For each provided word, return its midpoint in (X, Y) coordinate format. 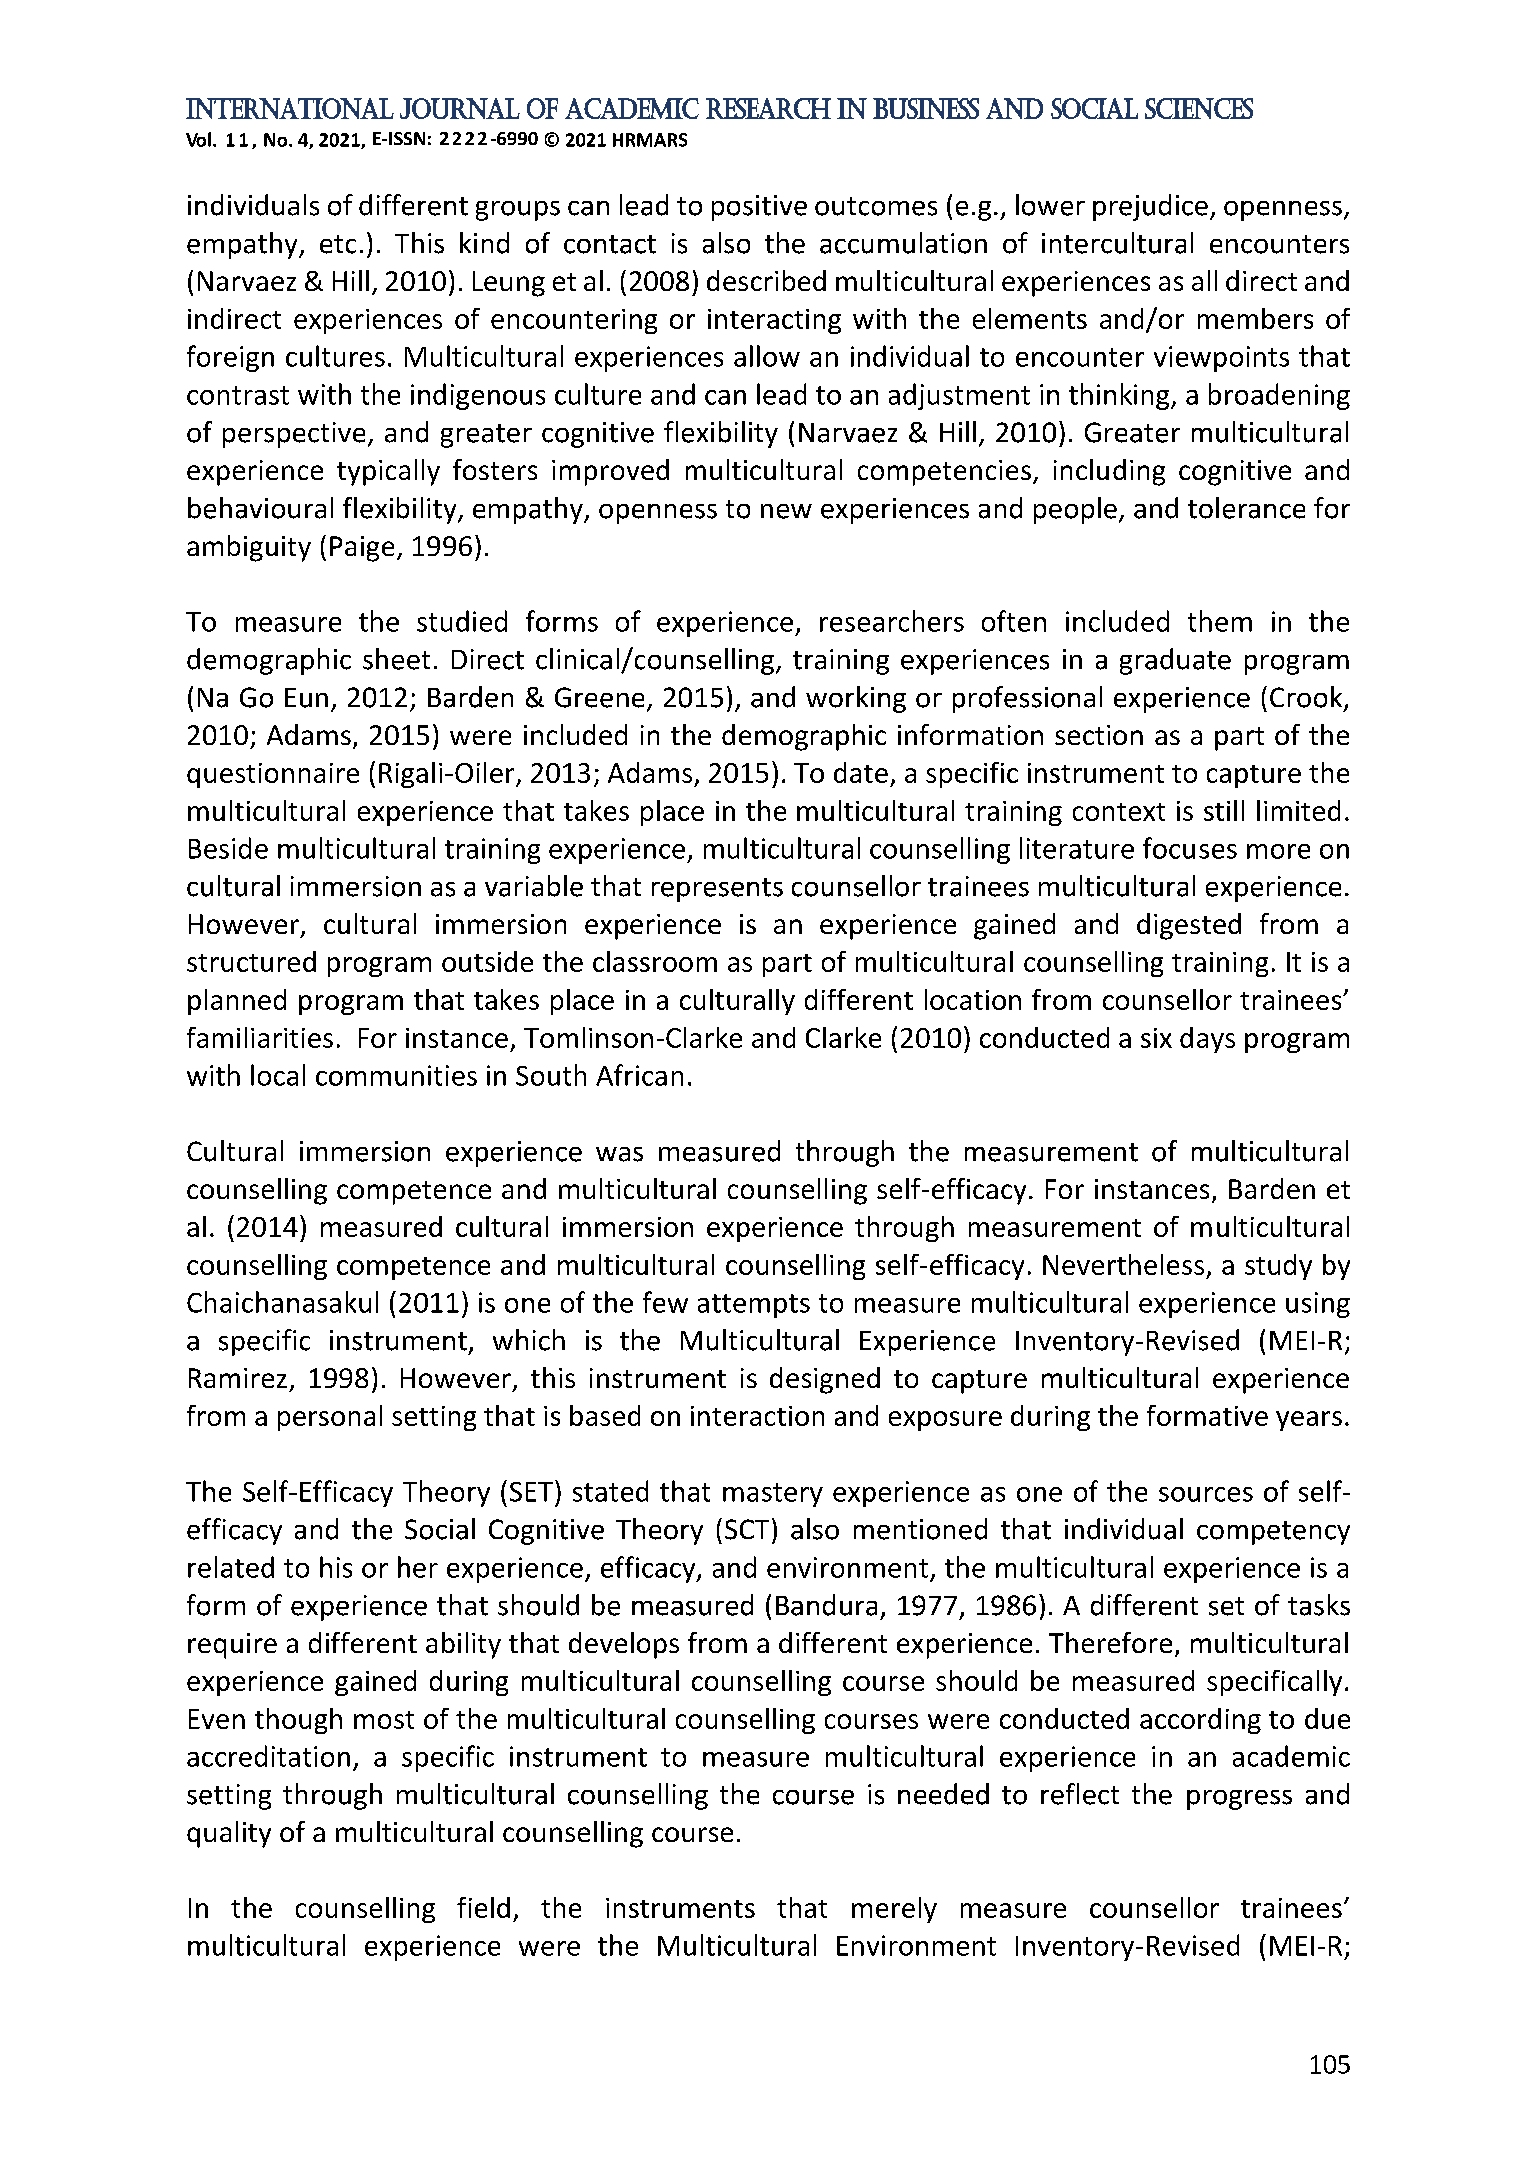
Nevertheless (1123, 1264)
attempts (754, 1306)
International (290, 108)
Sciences (1199, 108)
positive (759, 208)
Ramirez (238, 1378)
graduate (1175, 661)
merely (894, 1910)
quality (229, 1834)
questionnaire (273, 775)
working (856, 699)
